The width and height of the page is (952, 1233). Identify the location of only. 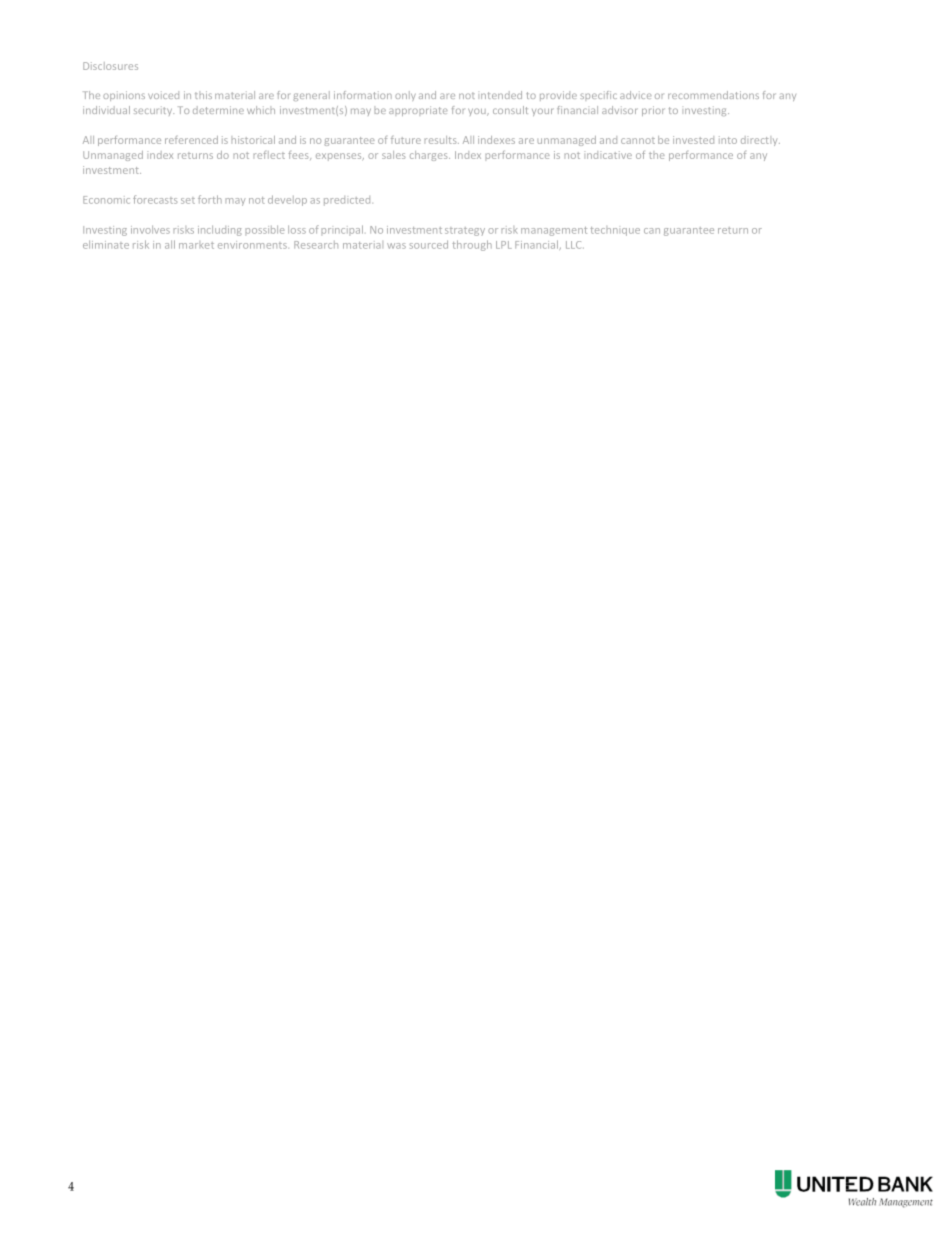
(405, 96).
